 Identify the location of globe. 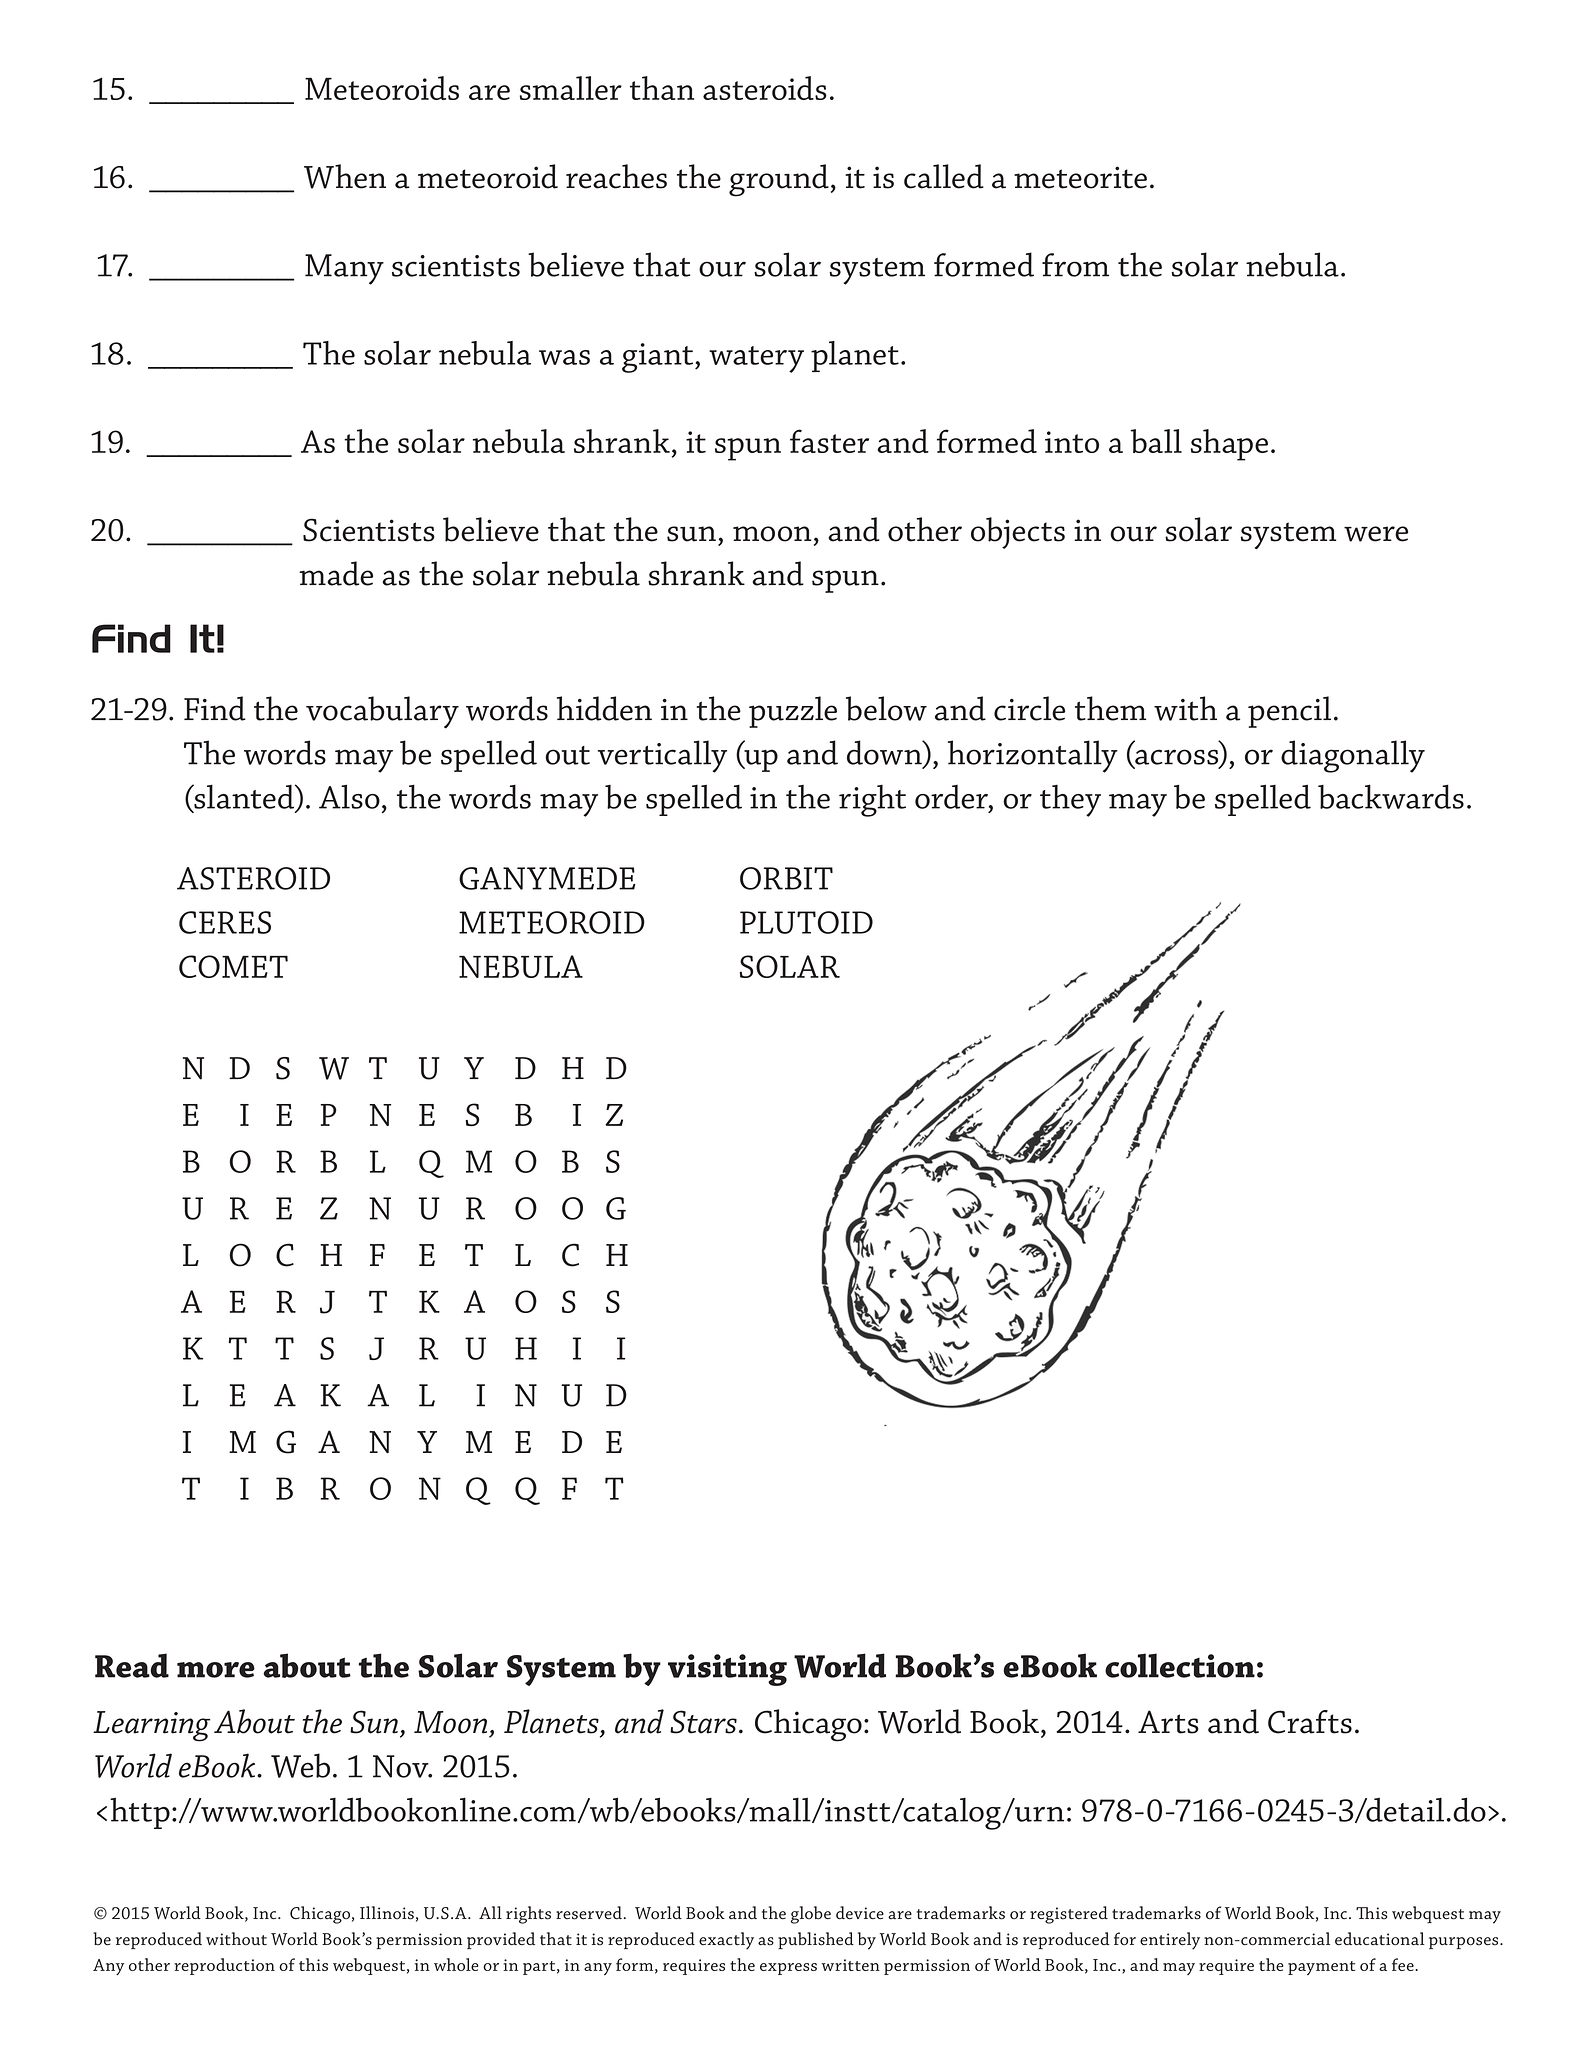
(811, 1915).
